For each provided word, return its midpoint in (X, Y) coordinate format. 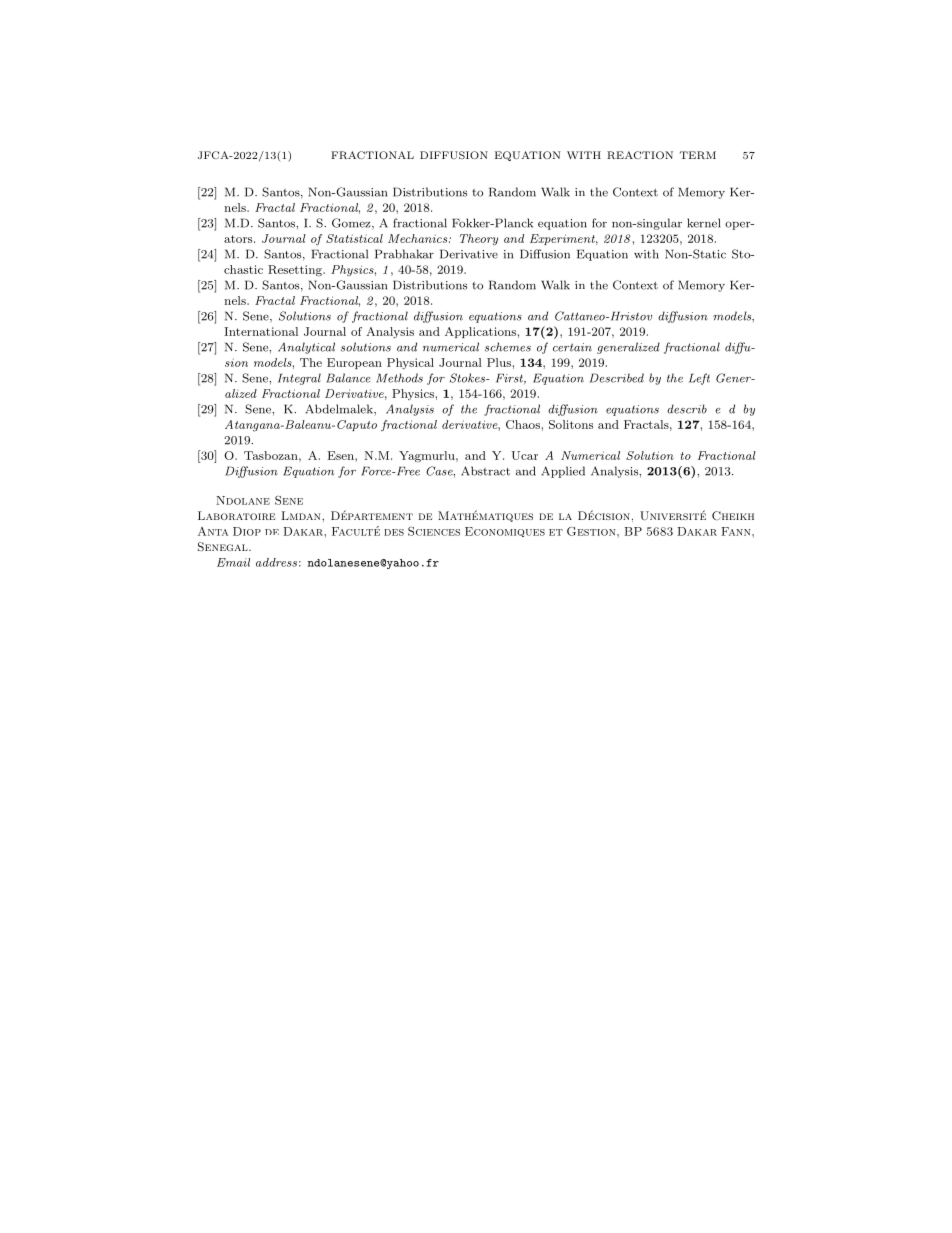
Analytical (306, 348)
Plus (499, 362)
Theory (479, 240)
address (276, 562)
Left (699, 379)
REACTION (640, 155)
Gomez (352, 224)
